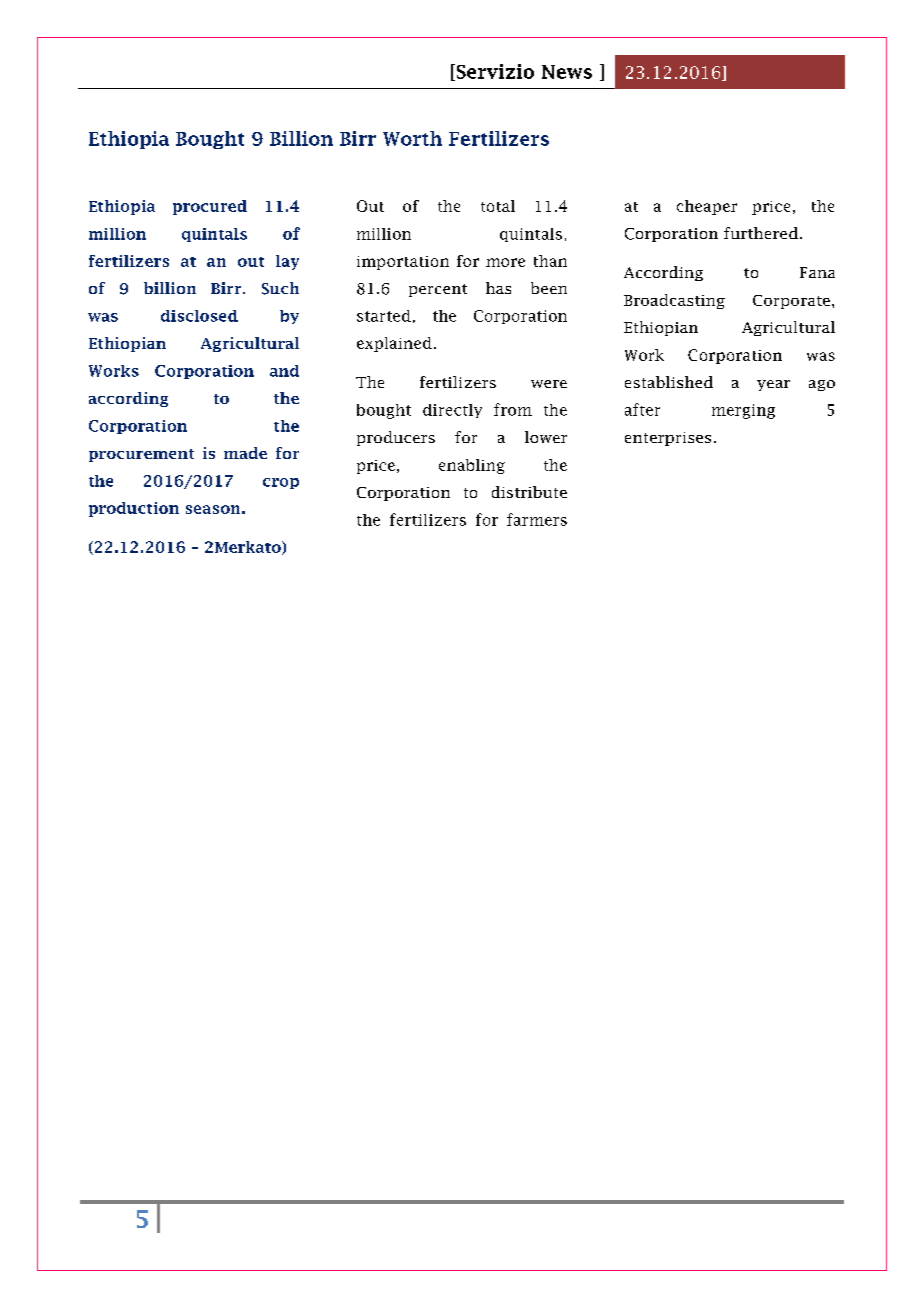 Image resolution: width=924 pixels, height=1308 pixels. Describe the element at coordinates (412, 138) in the document. I see `Worth` at that location.
